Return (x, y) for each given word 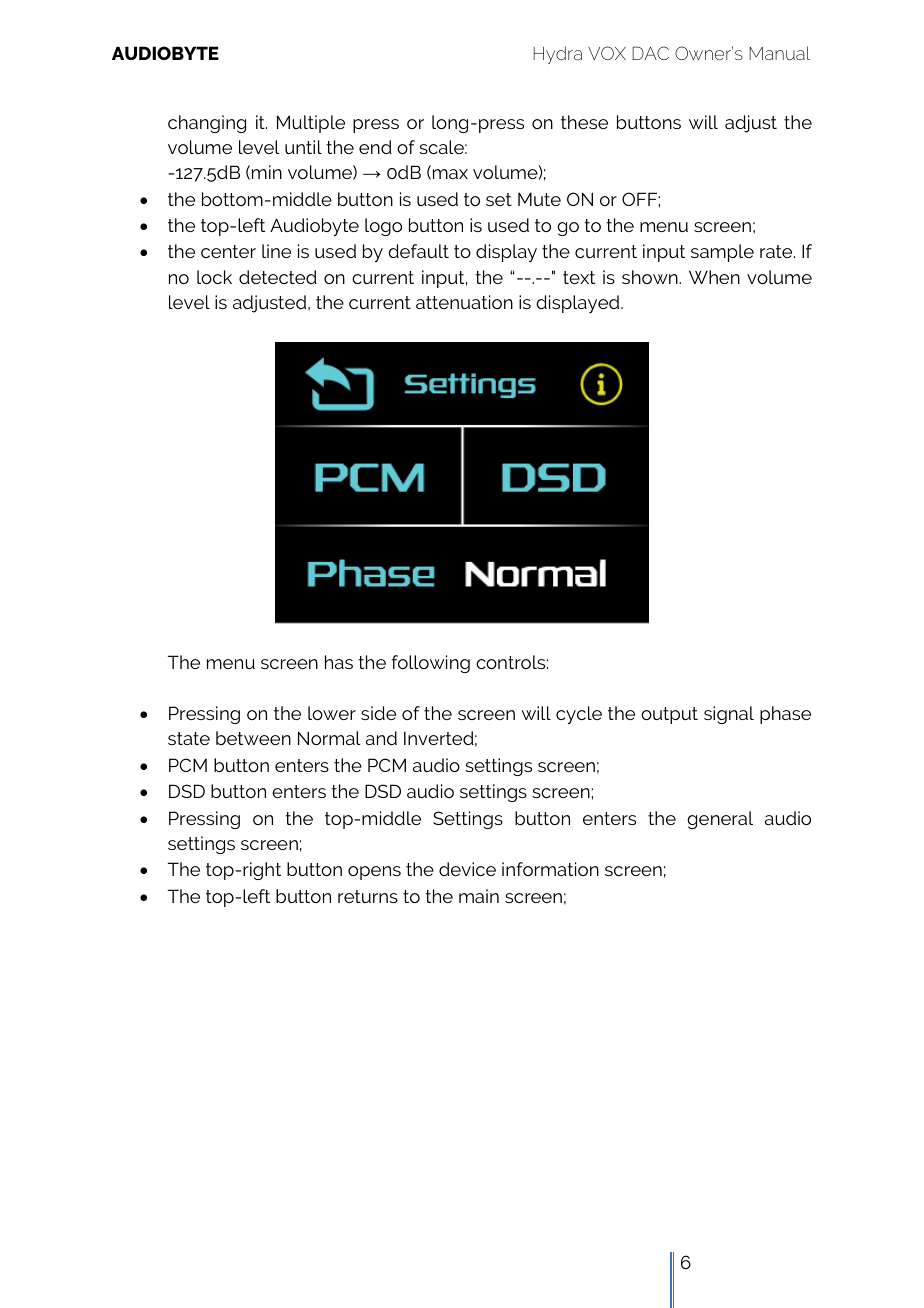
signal (729, 715)
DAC (650, 53)
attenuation (464, 302)
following (431, 664)
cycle (579, 715)
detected (278, 277)
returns (368, 896)
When (714, 277)
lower (332, 713)
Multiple (311, 124)
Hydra (557, 55)
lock (214, 277)
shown (651, 277)
